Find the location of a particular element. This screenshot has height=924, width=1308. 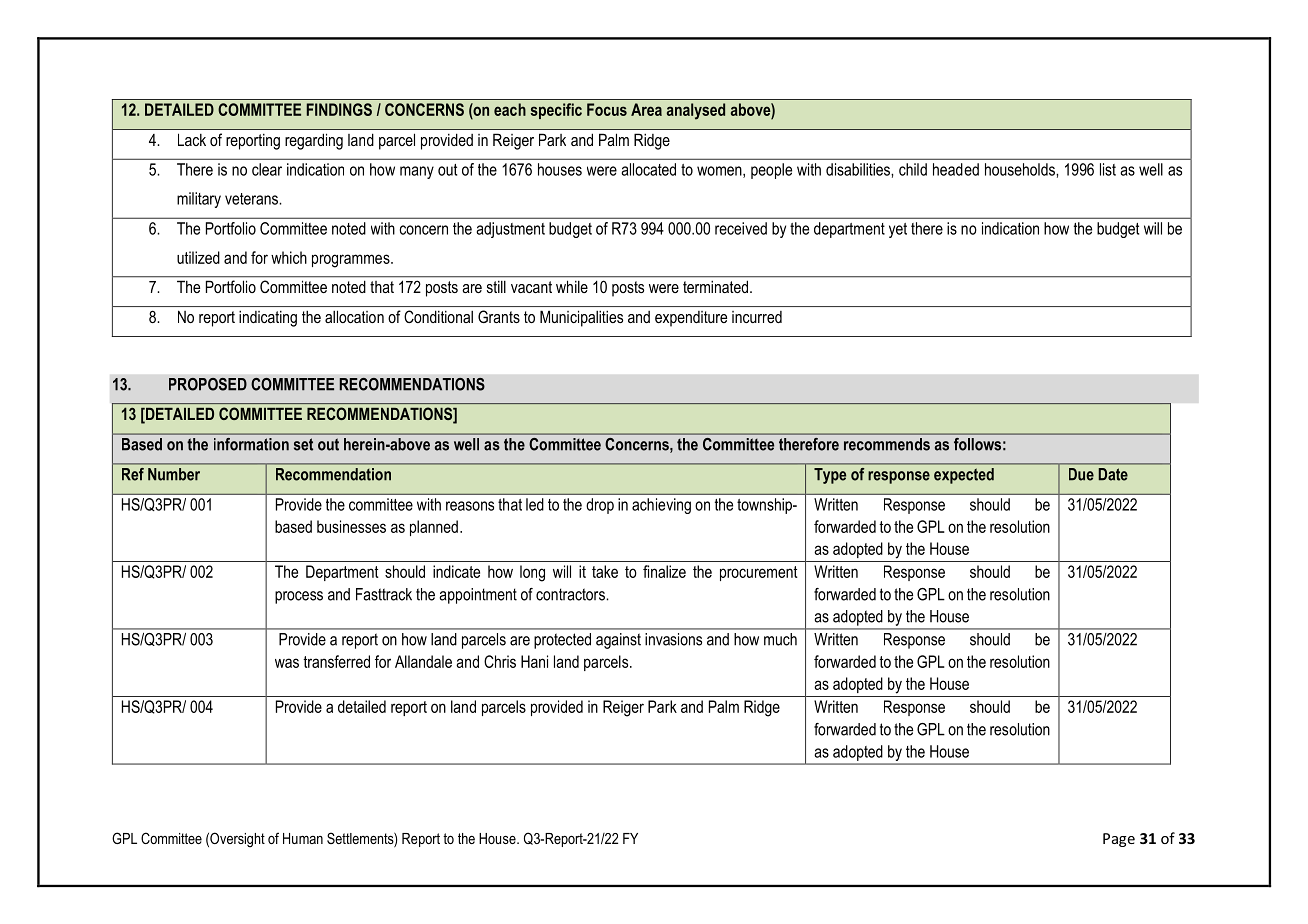

regarding is located at coordinates (314, 141).
